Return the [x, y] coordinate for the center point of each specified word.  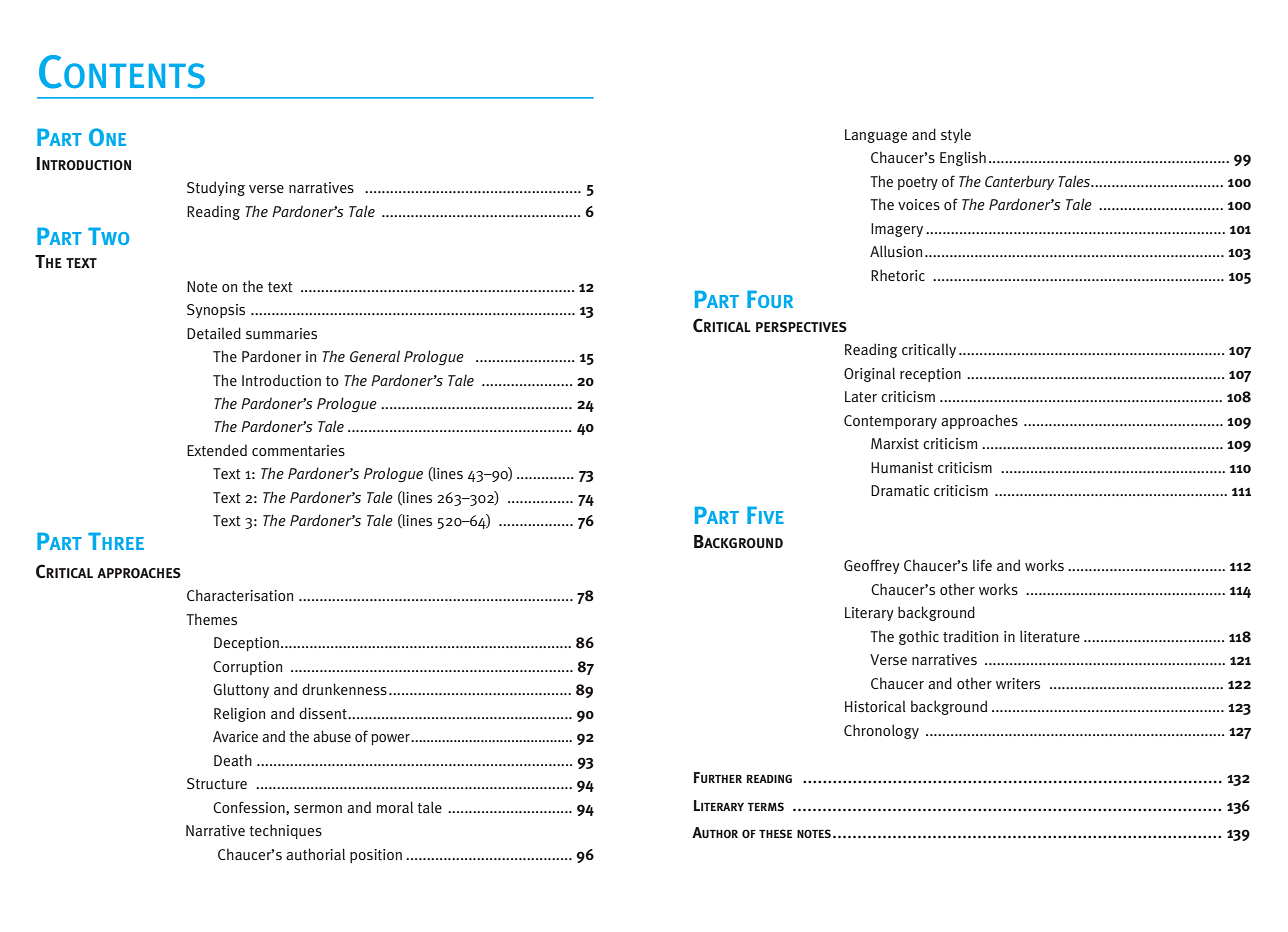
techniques [285, 831]
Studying [216, 188]
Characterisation [240, 595]
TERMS [765, 806]
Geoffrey [872, 566]
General [375, 356]
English [963, 158]
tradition [970, 636]
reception [930, 375]
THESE [775, 833]
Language [876, 136]
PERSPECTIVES [801, 327]
